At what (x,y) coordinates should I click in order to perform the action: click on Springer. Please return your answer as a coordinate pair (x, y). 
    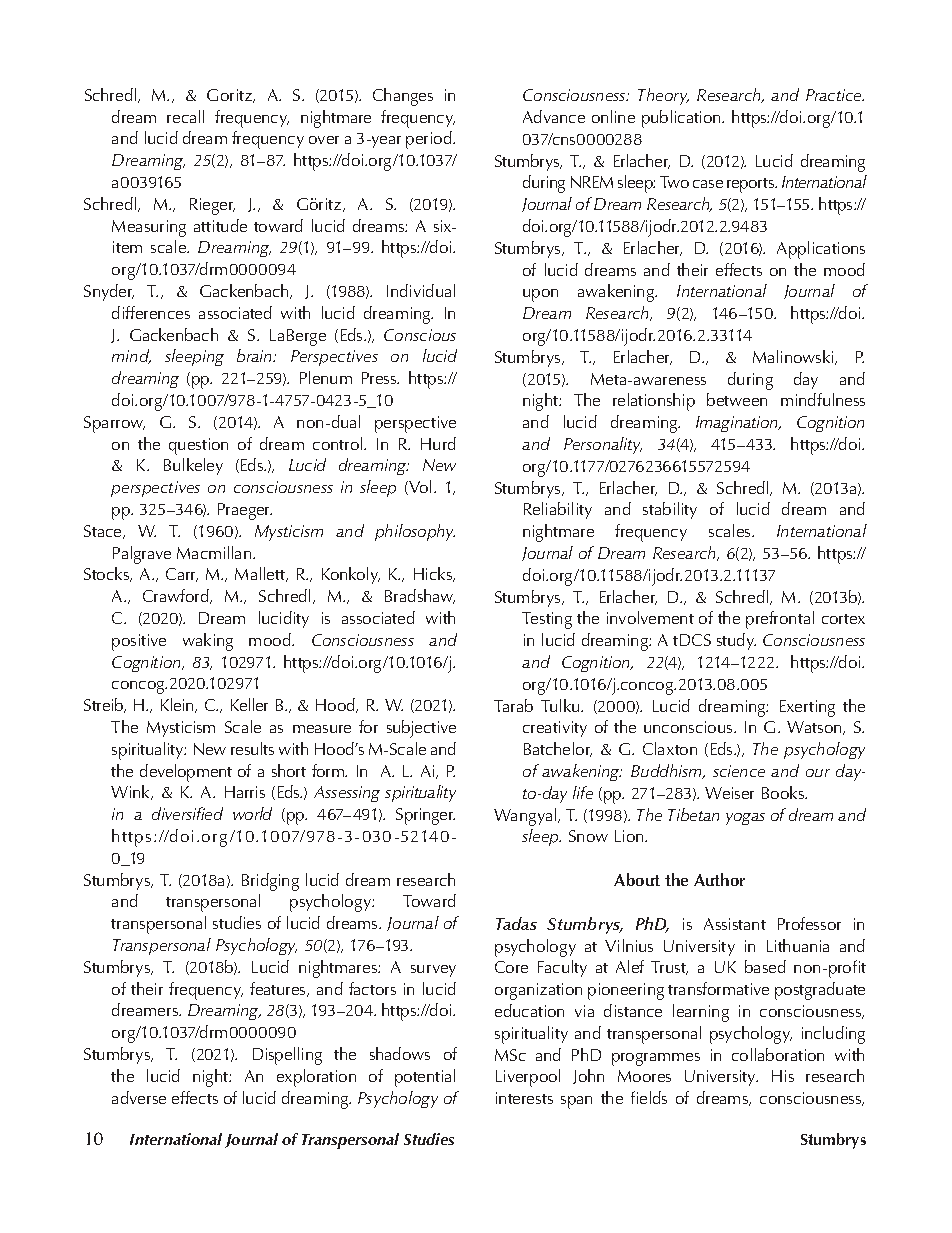
    Looking at the image, I should click on (425, 816).
